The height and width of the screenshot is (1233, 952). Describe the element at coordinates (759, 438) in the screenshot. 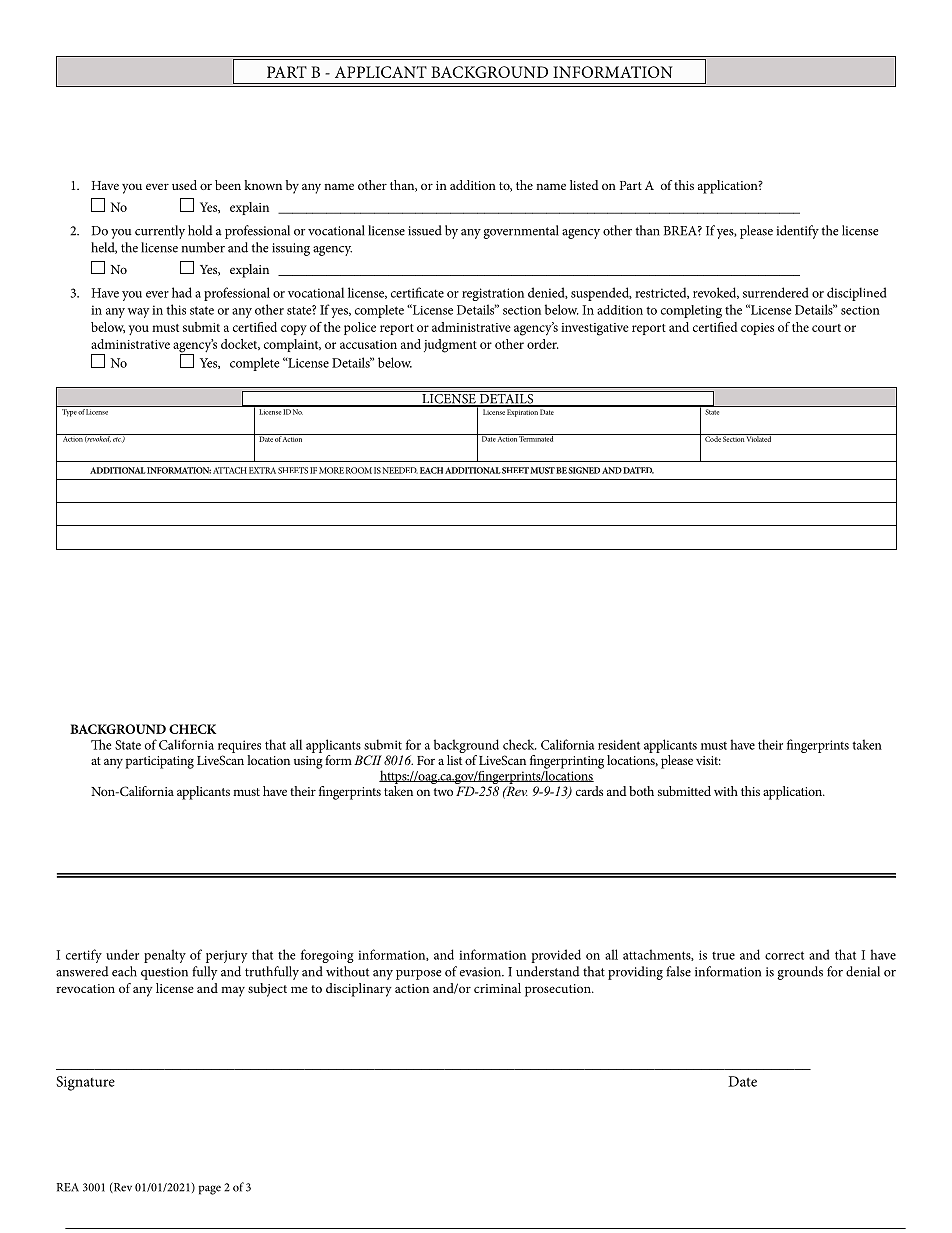

I see `Violated` at that location.
